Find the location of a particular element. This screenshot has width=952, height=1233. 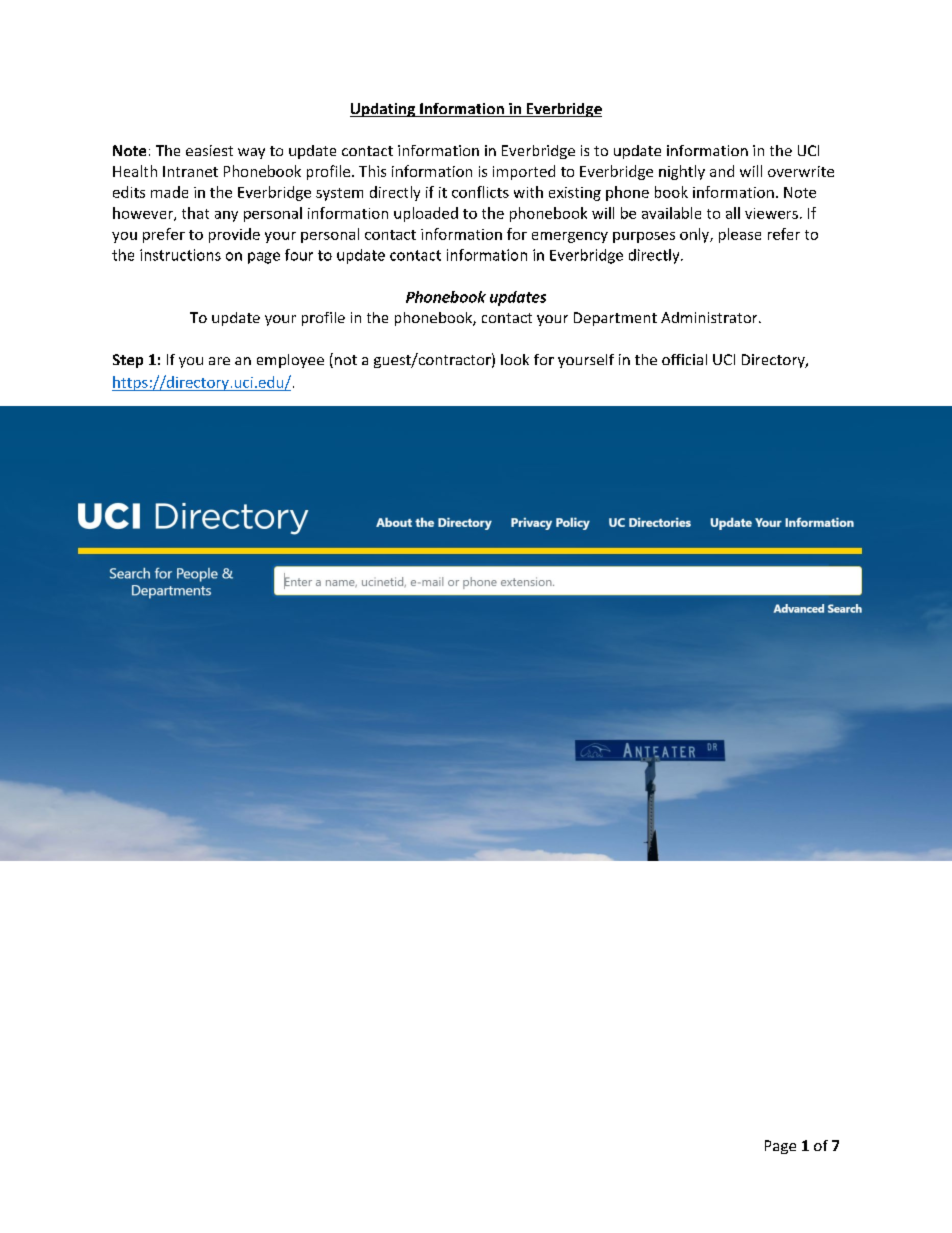

four is located at coordinates (299, 255).
